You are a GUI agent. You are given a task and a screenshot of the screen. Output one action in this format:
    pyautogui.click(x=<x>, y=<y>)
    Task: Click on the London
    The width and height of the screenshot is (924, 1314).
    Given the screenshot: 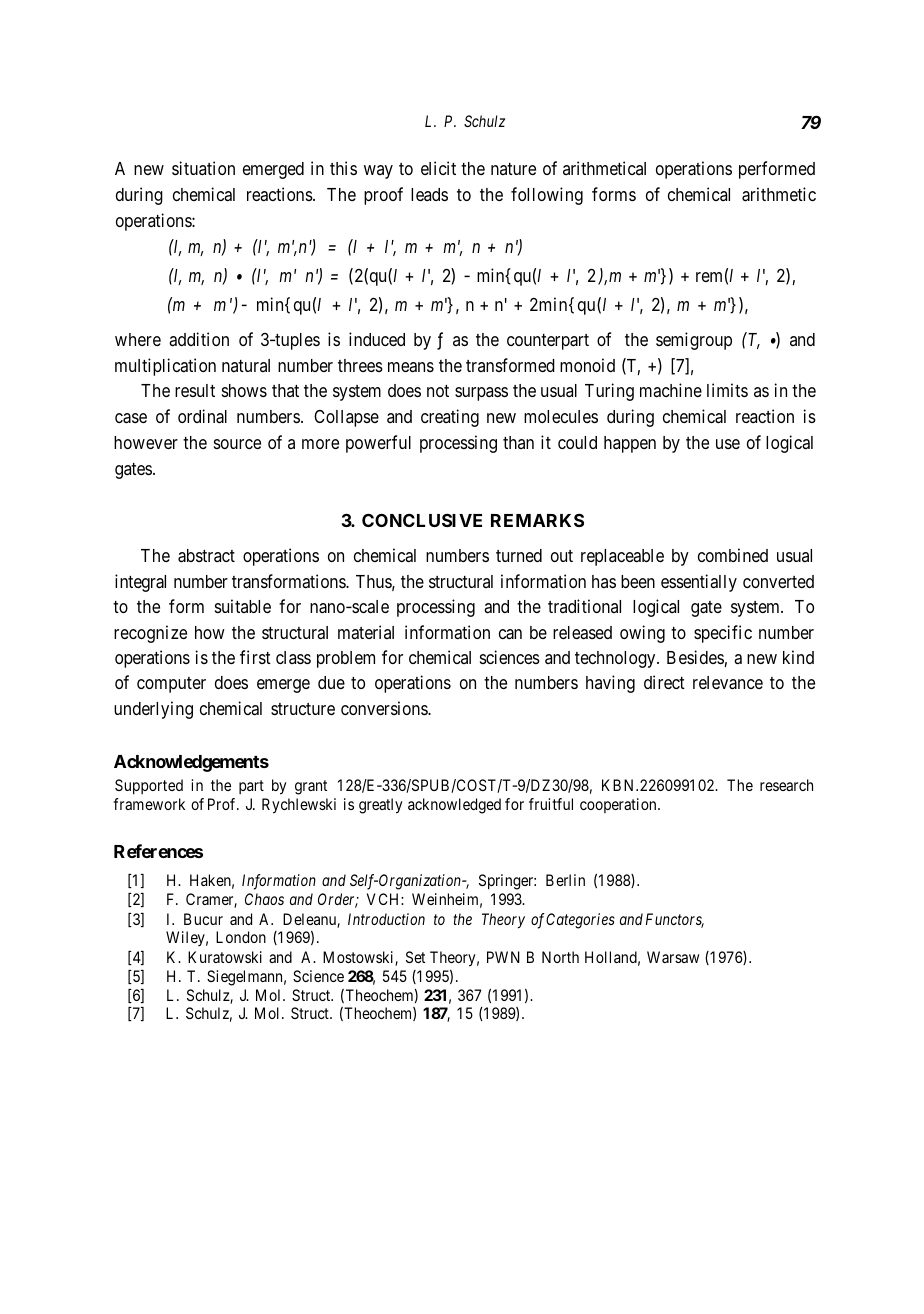 What is the action you would take?
    pyautogui.click(x=241, y=937)
